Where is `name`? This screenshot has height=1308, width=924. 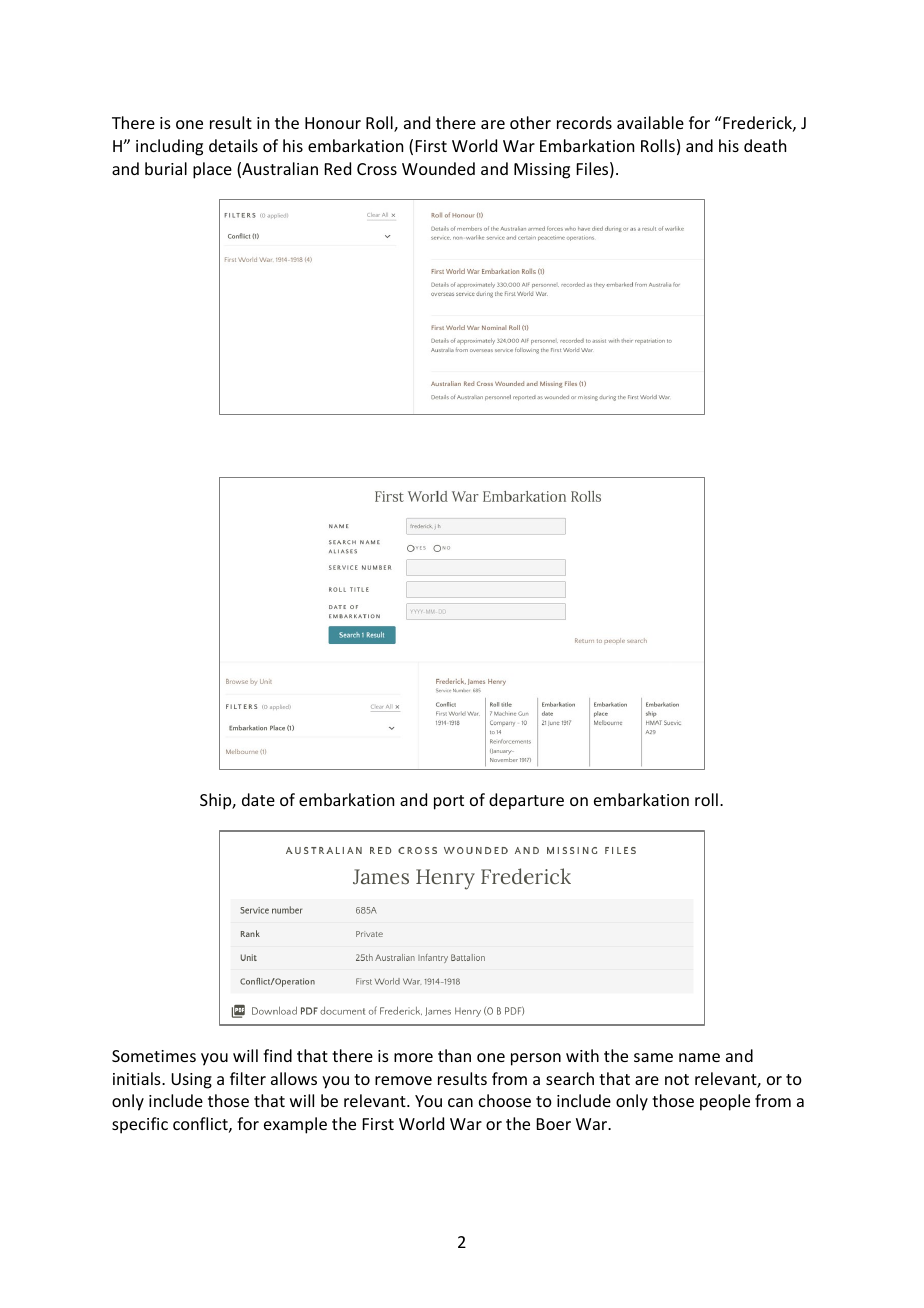 name is located at coordinates (699, 1057).
